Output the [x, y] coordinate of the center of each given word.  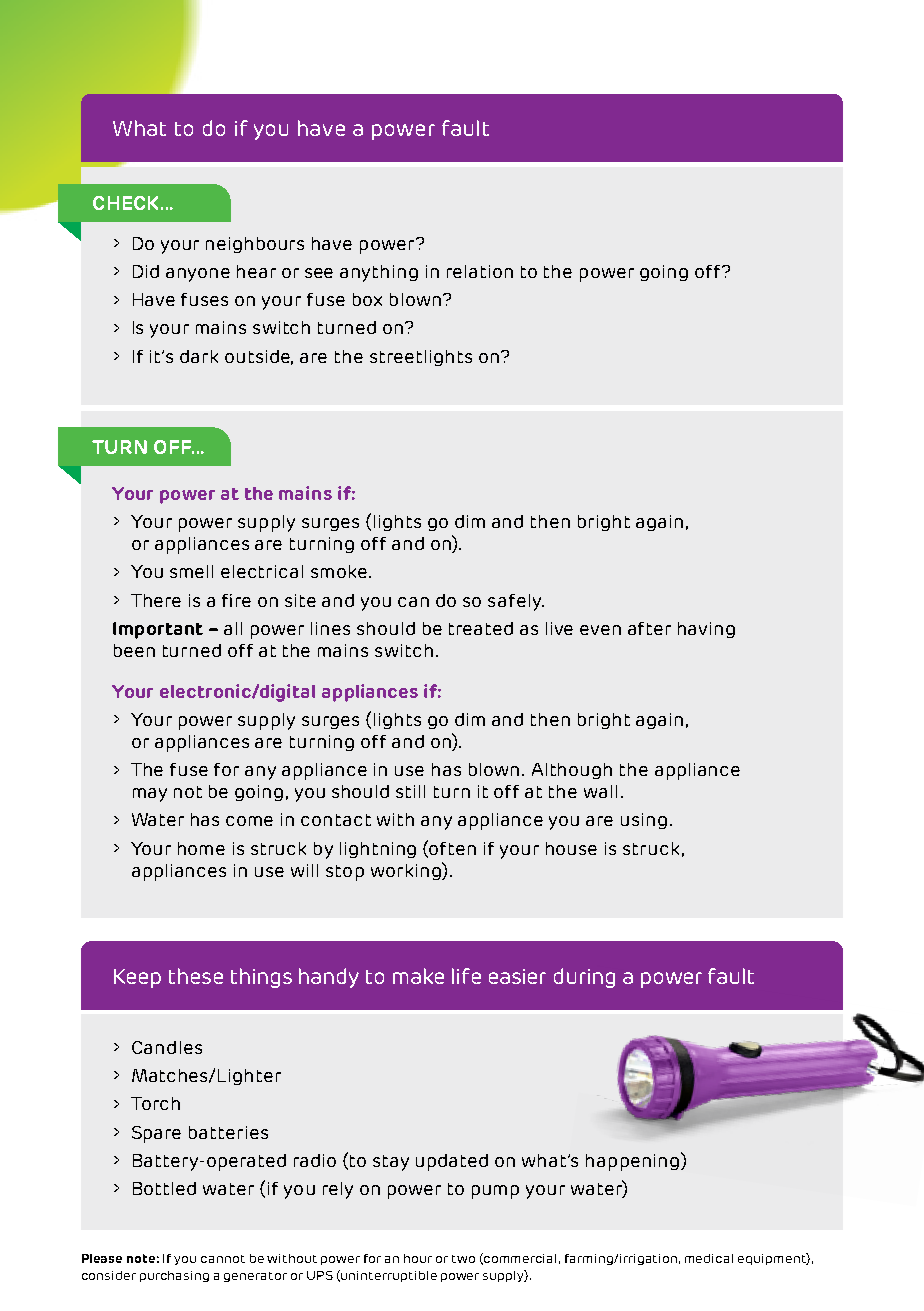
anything [379, 273]
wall [600, 791]
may [150, 795]
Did [146, 271]
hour [418, 1258]
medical [709, 1258]
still [410, 791]
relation [480, 271]
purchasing [174, 1276]
